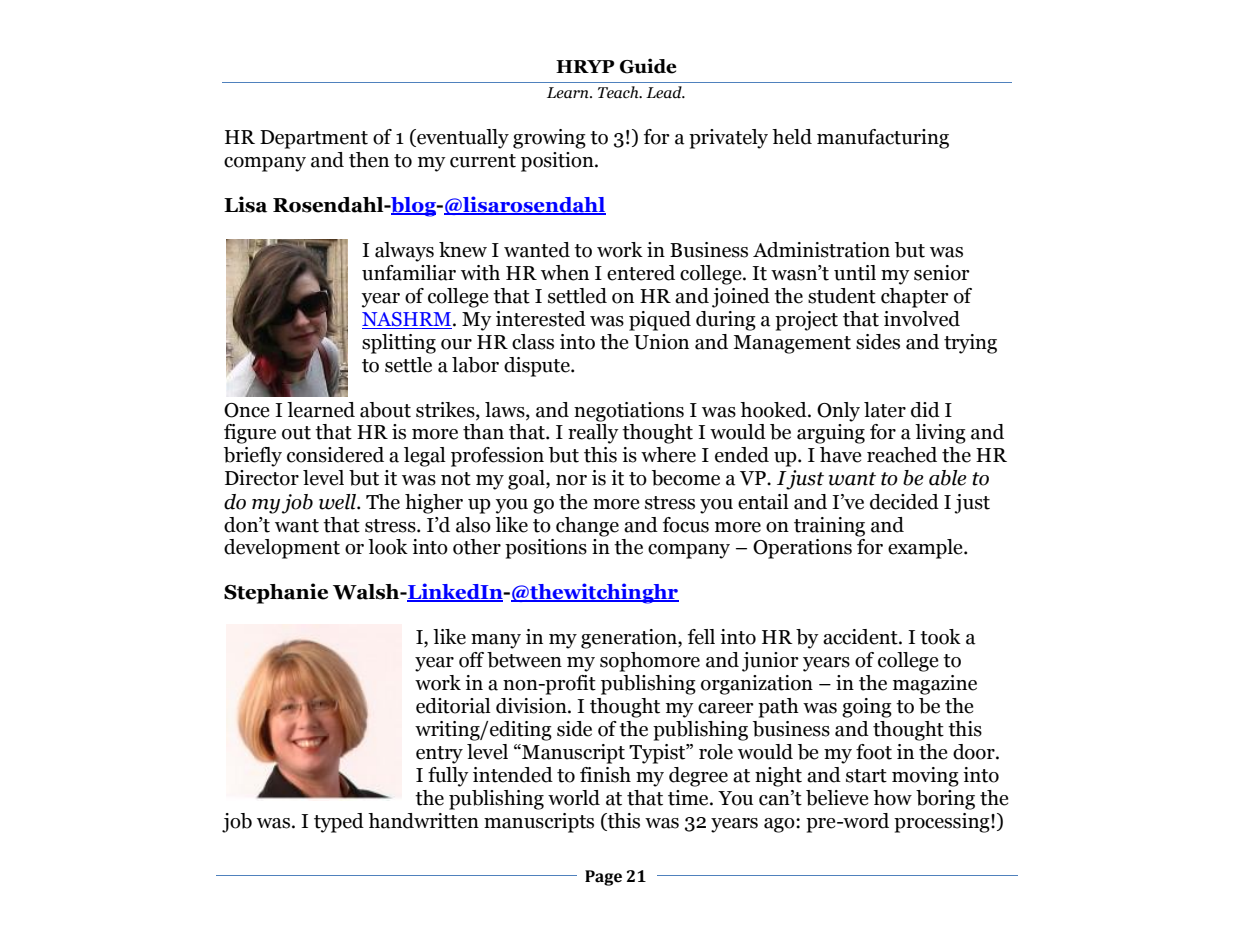 The image size is (1233, 952). What do you see at coordinates (902, 455) in the image?
I see `reached` at bounding box center [902, 455].
